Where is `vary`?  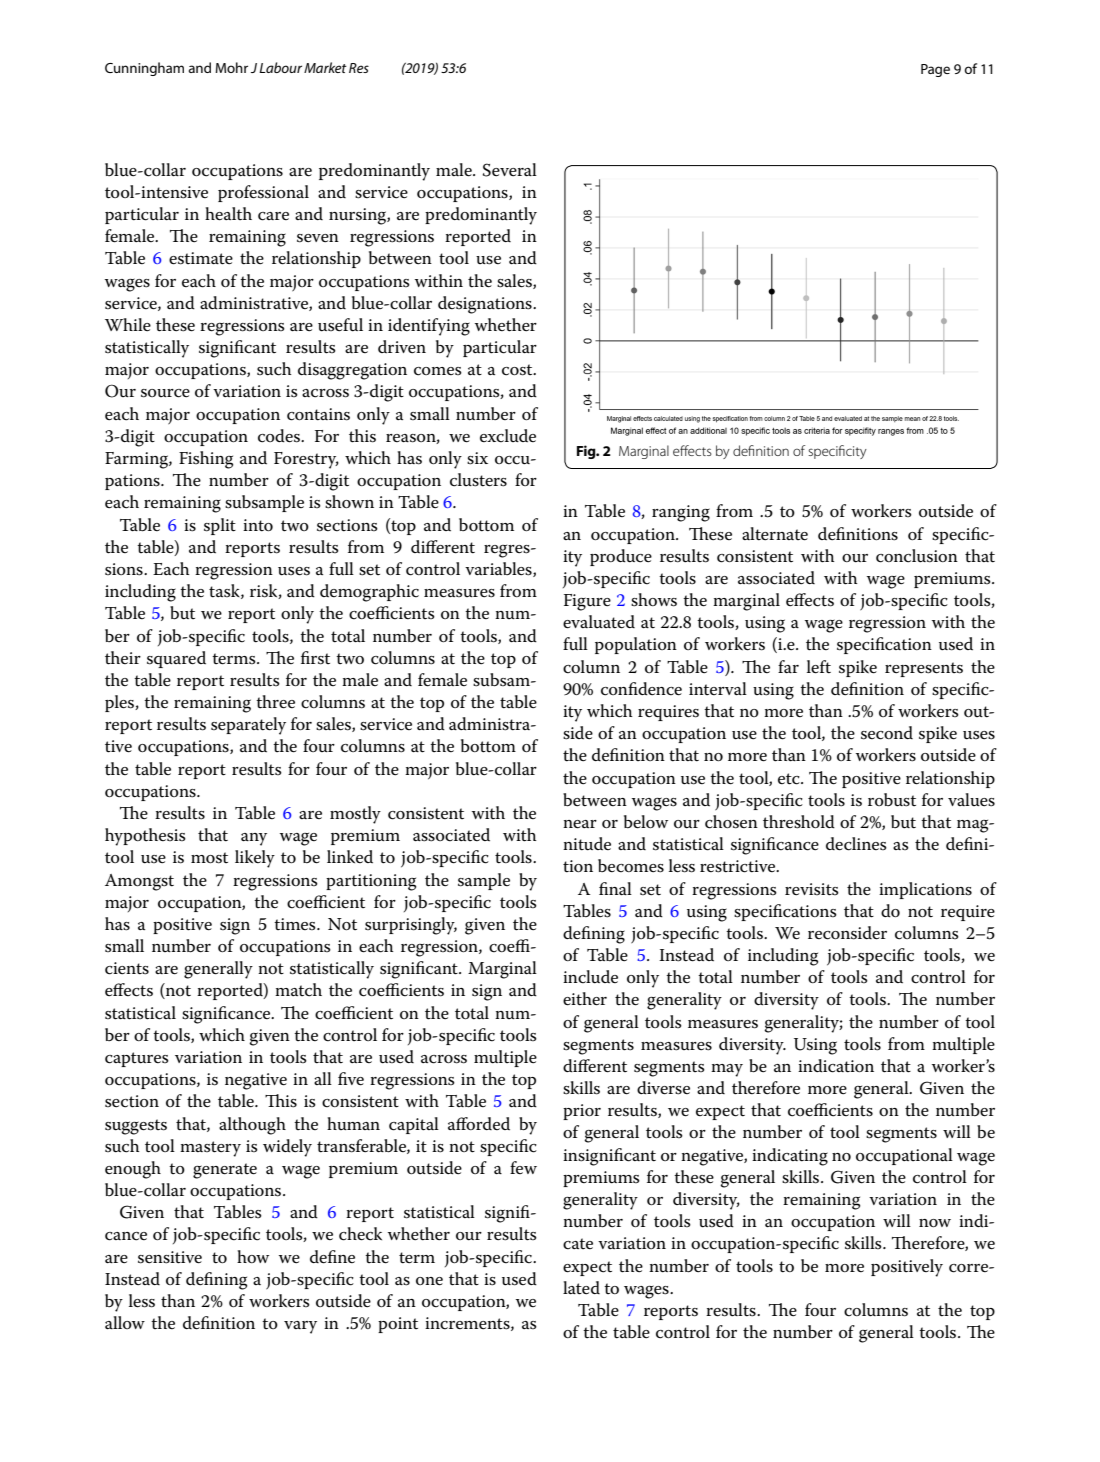
vary is located at coordinates (300, 1327).
